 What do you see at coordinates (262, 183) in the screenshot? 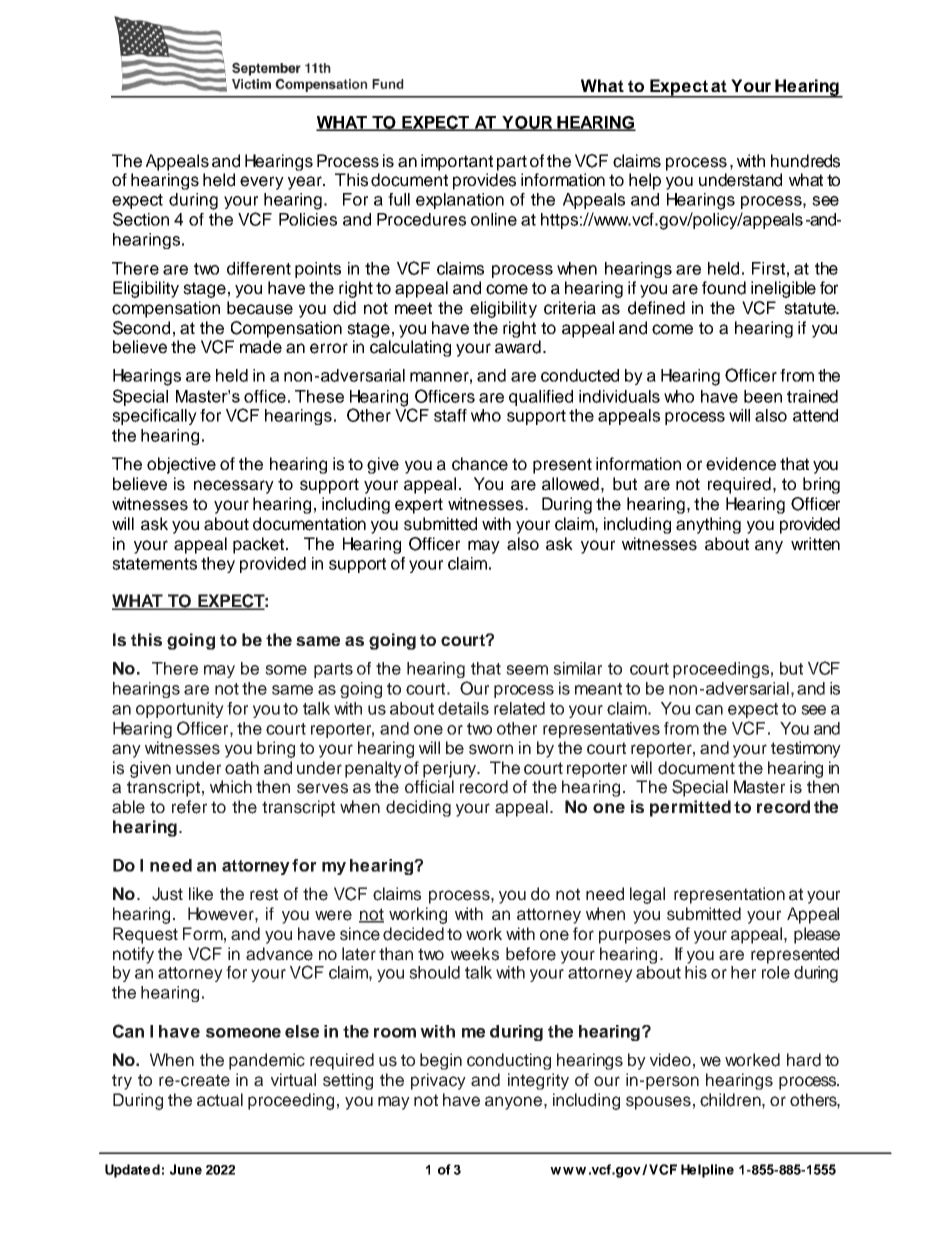
I see `every` at bounding box center [262, 183].
